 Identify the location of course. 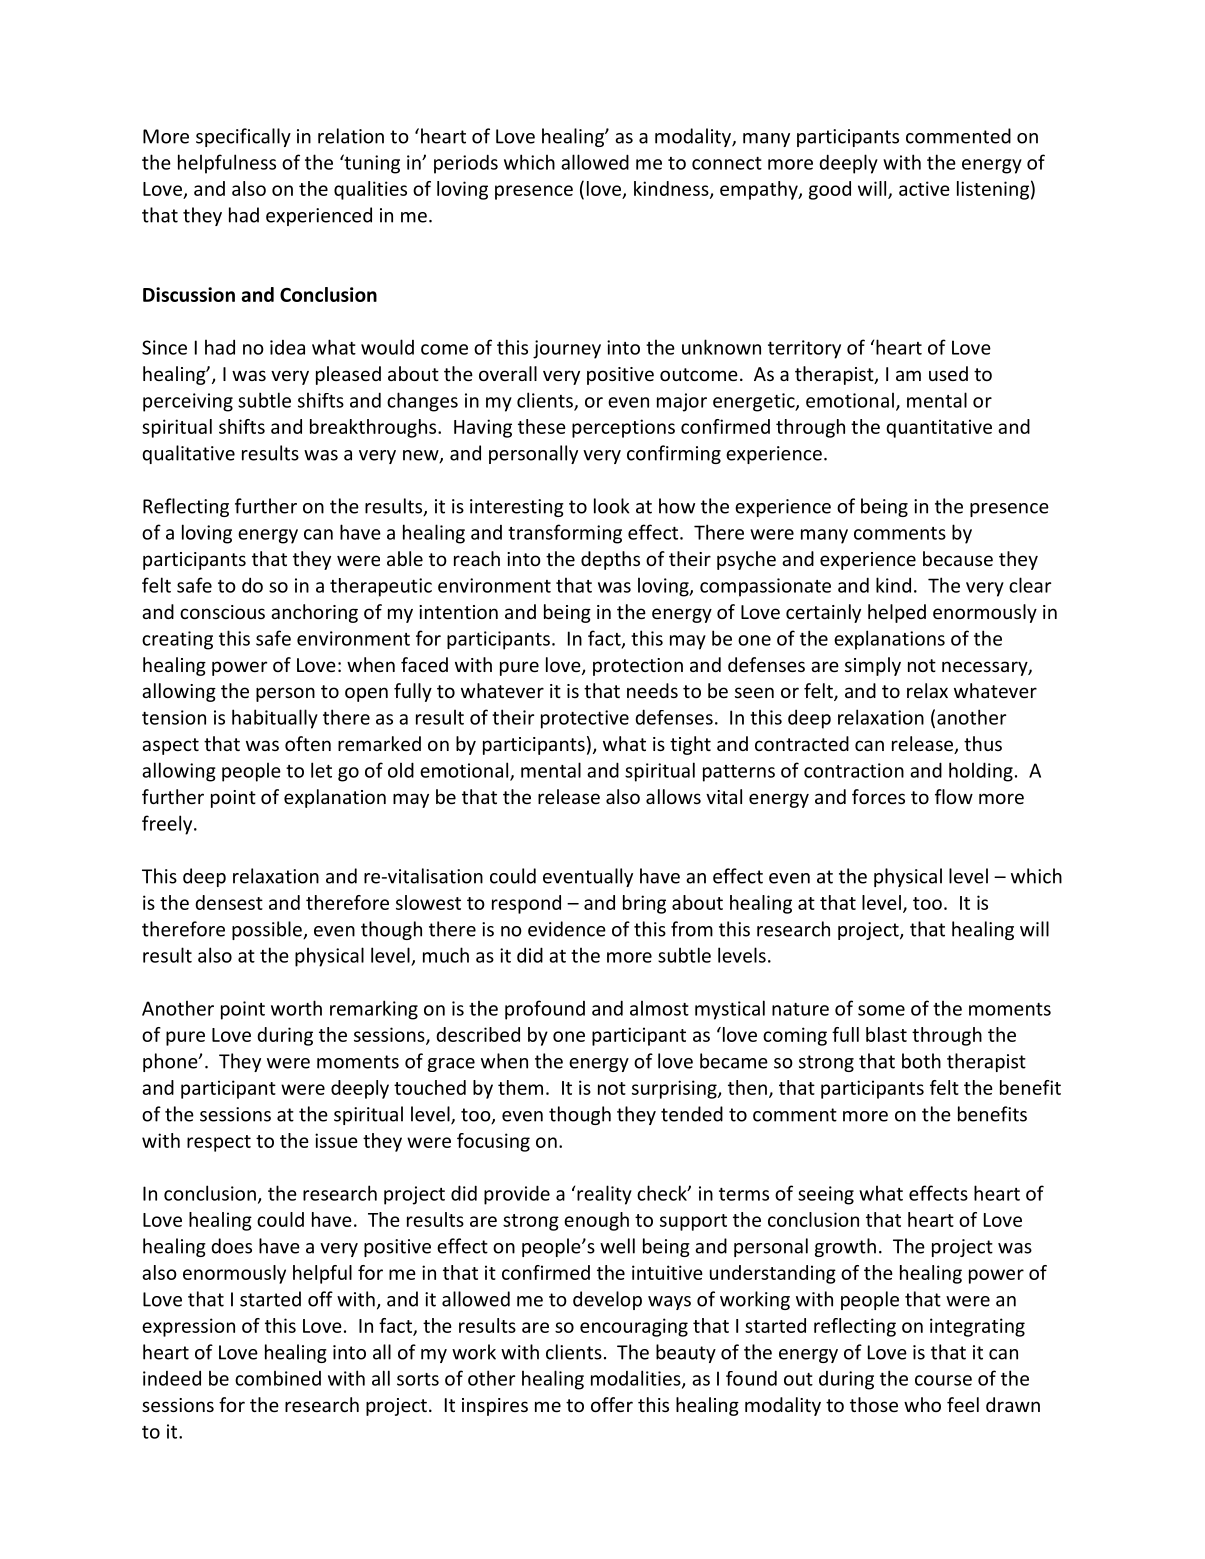
(943, 1380).
